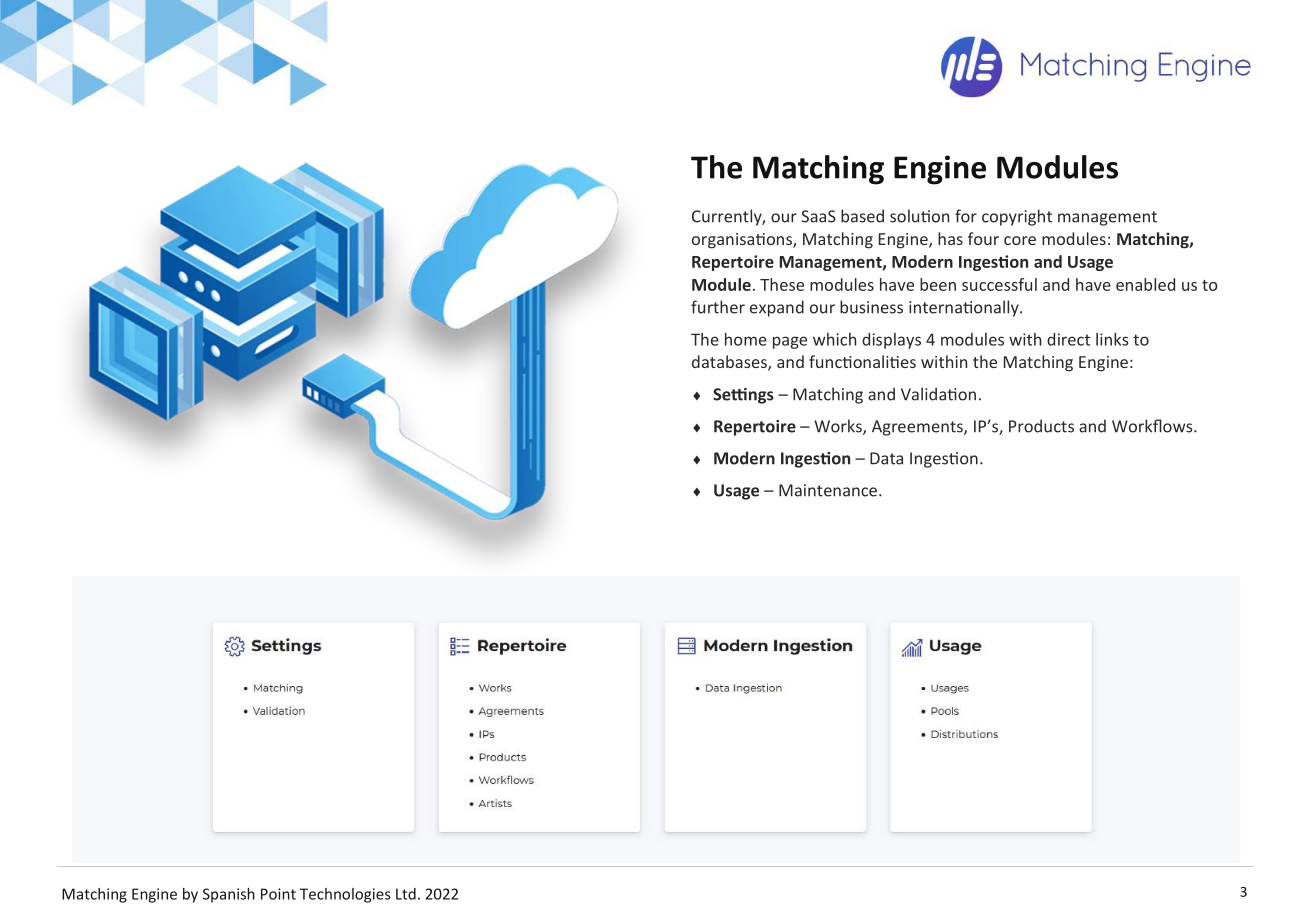  I want to click on Maintenance, so click(828, 490).
